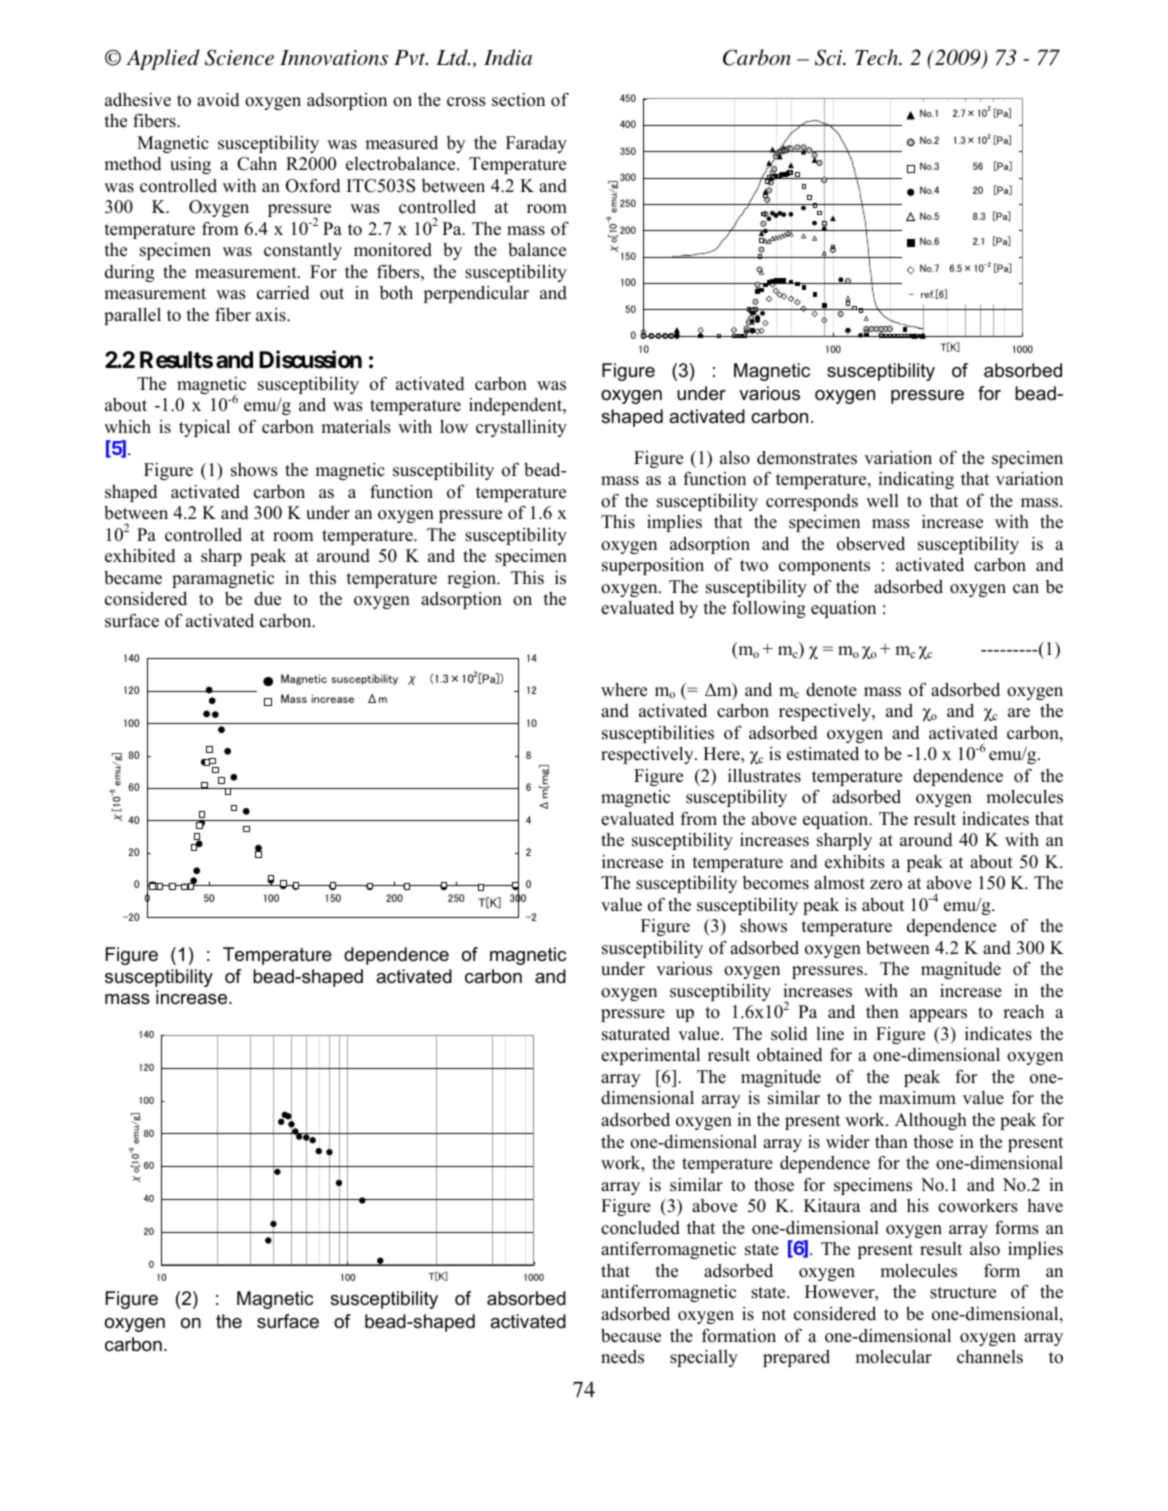 This screenshot has width=1168, height=1511. I want to click on indicating, so click(916, 480).
